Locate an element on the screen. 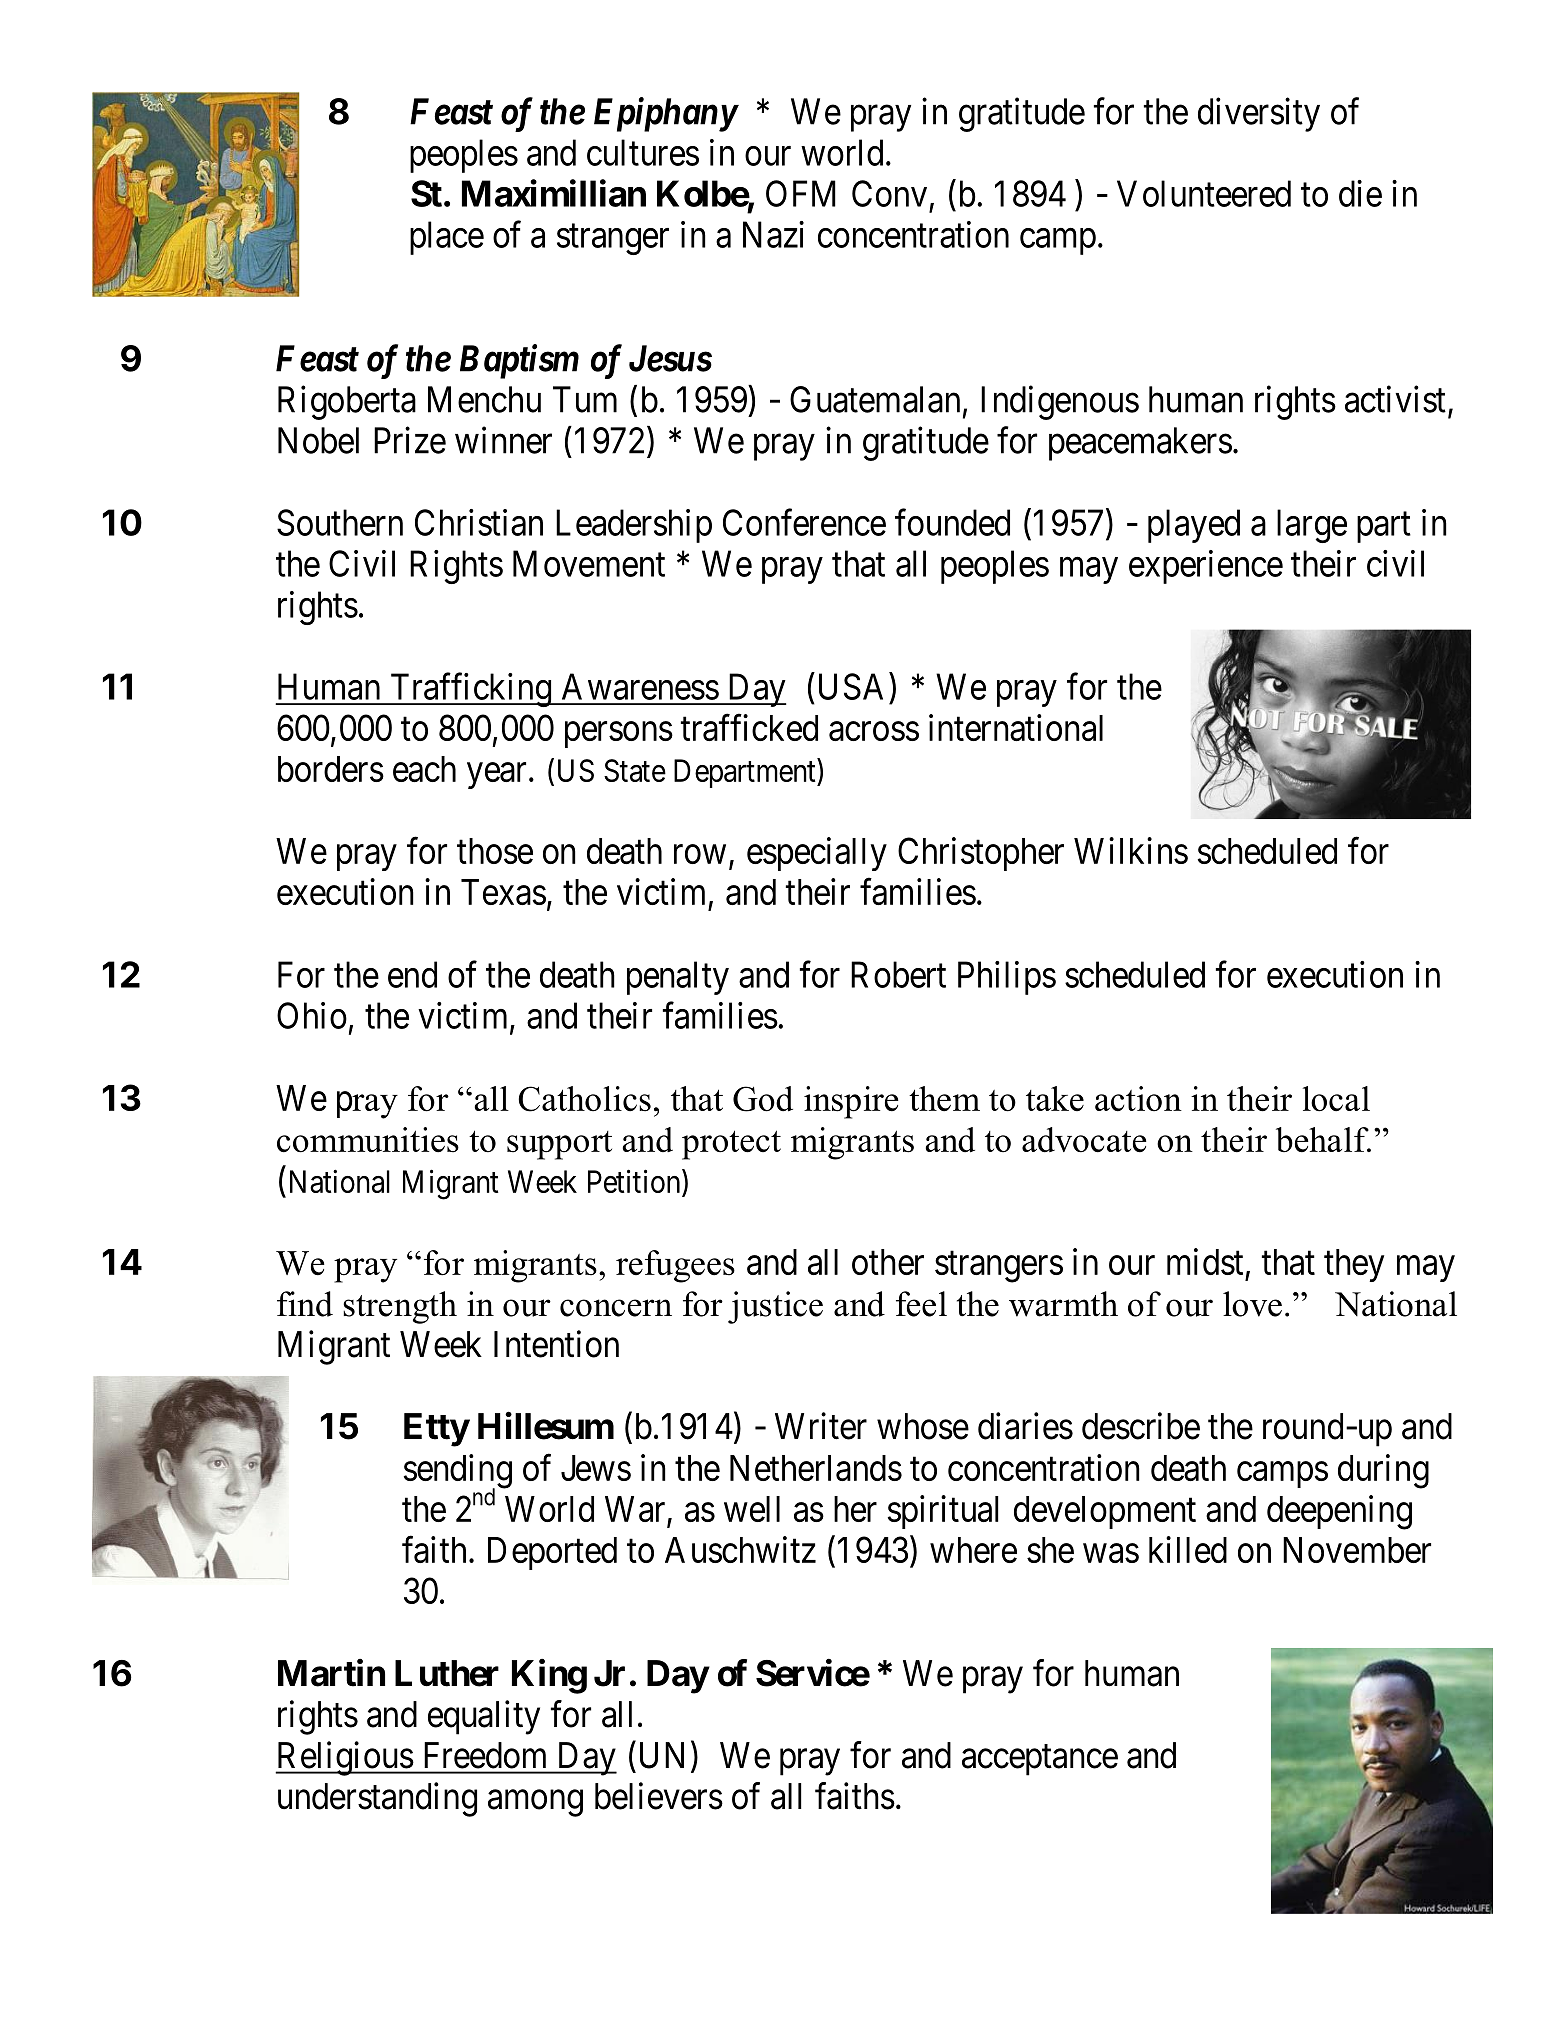 This screenshot has height=2021, width=1562. diversity is located at coordinates (1259, 115).
